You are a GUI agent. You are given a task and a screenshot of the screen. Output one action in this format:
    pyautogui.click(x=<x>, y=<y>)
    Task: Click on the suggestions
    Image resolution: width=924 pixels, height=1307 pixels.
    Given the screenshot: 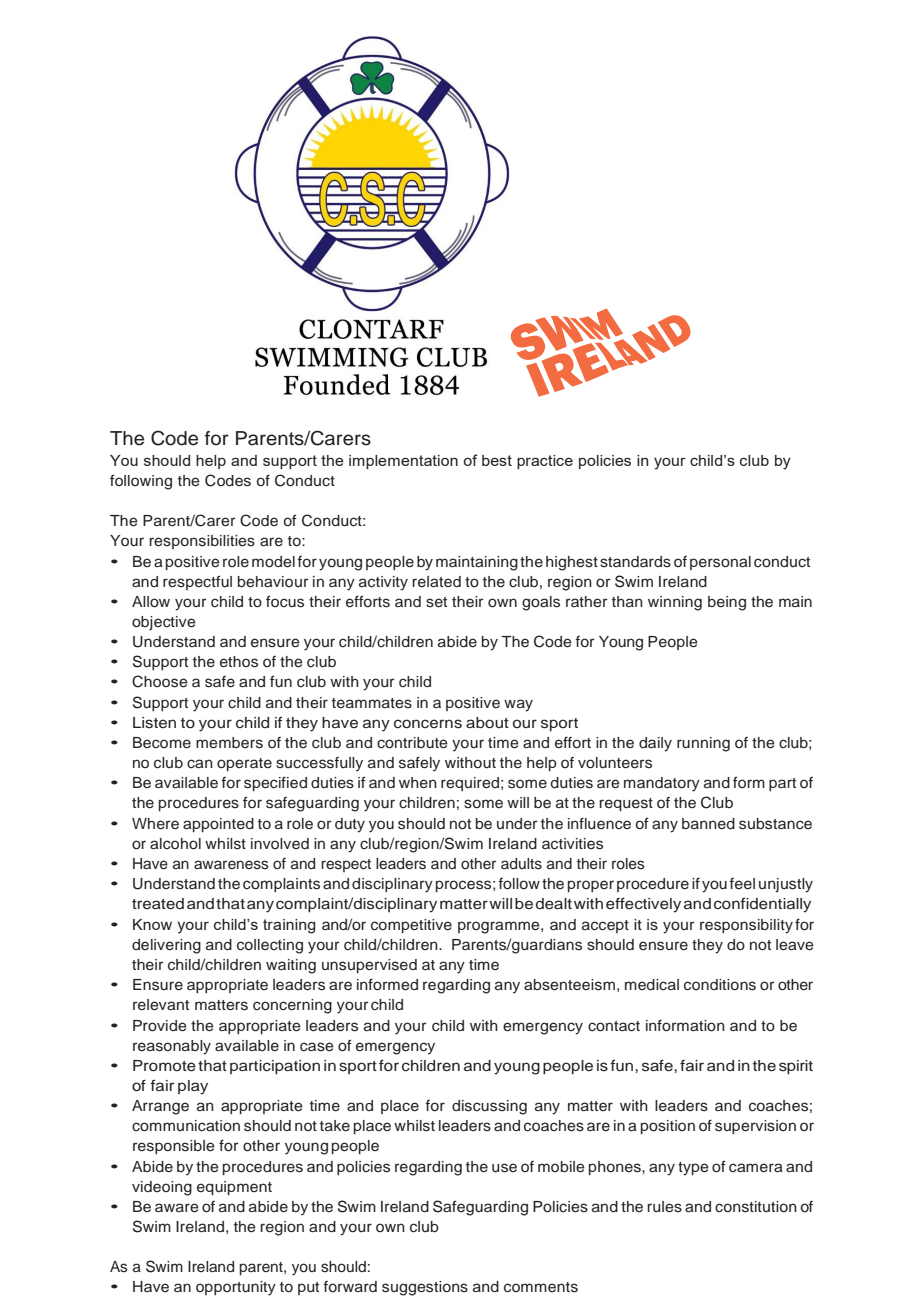 What is the action you would take?
    pyautogui.click(x=425, y=1288)
